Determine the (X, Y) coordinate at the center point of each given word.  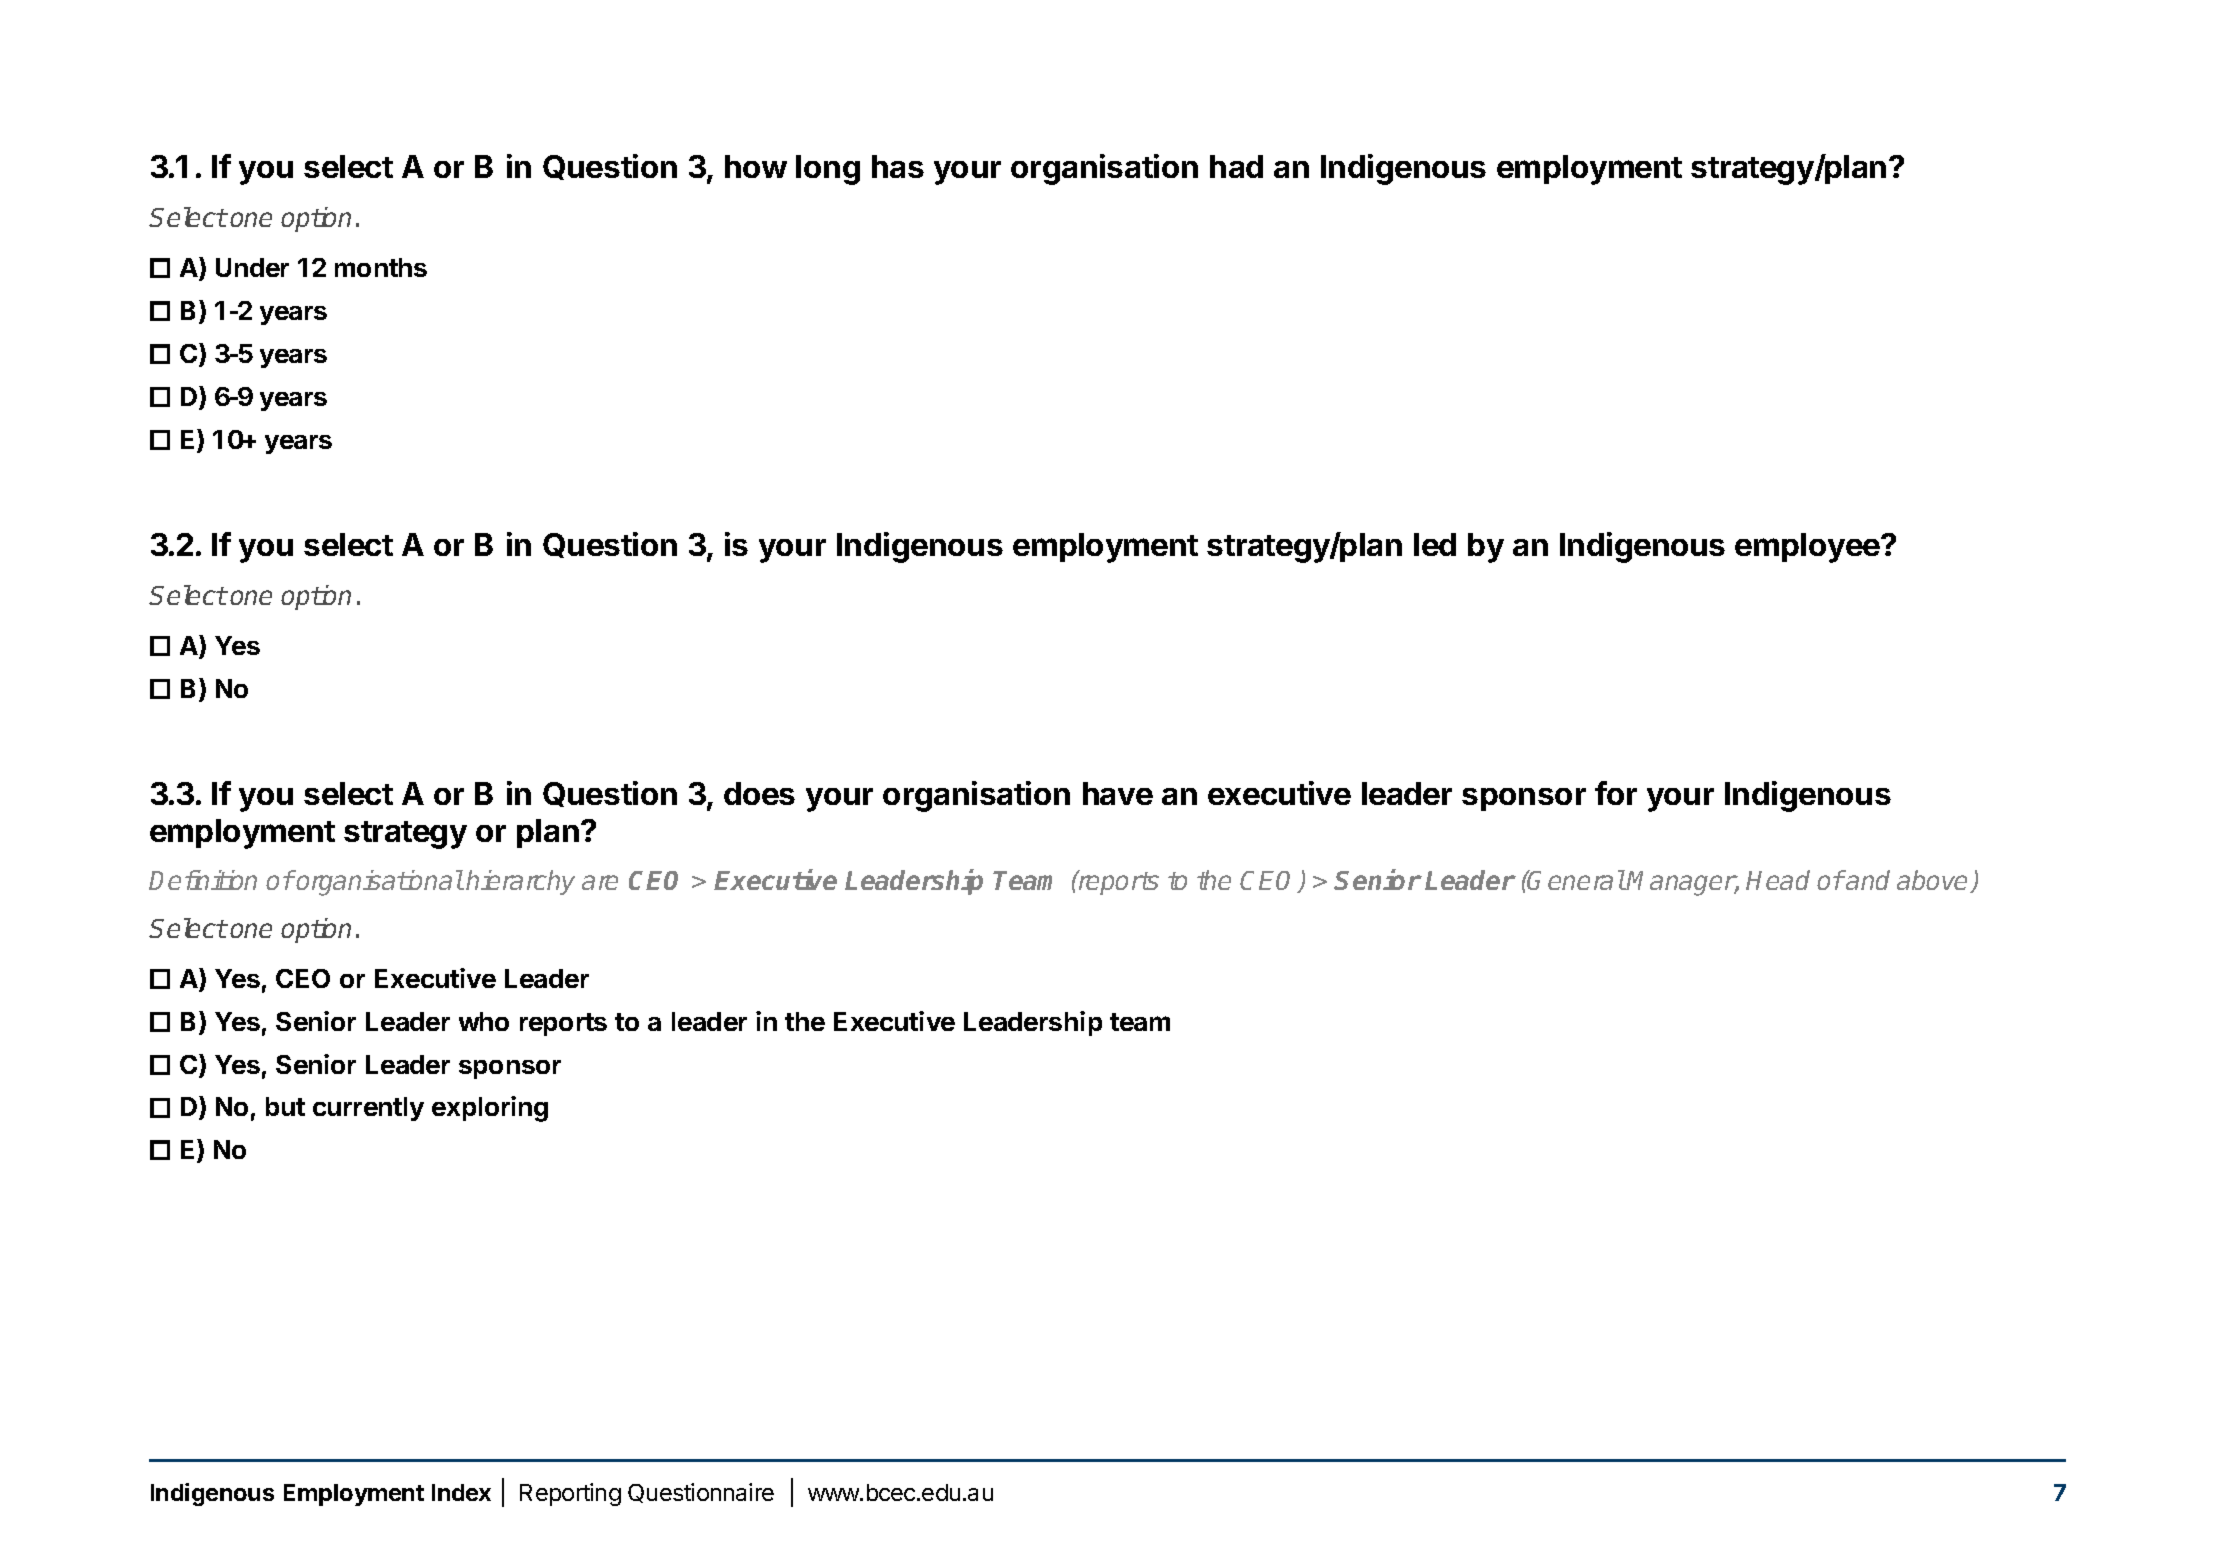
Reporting (570, 1494)
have (1118, 793)
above (1934, 881)
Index (461, 1492)
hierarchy (520, 882)
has (898, 166)
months (381, 267)
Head (1778, 880)
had (1236, 166)
